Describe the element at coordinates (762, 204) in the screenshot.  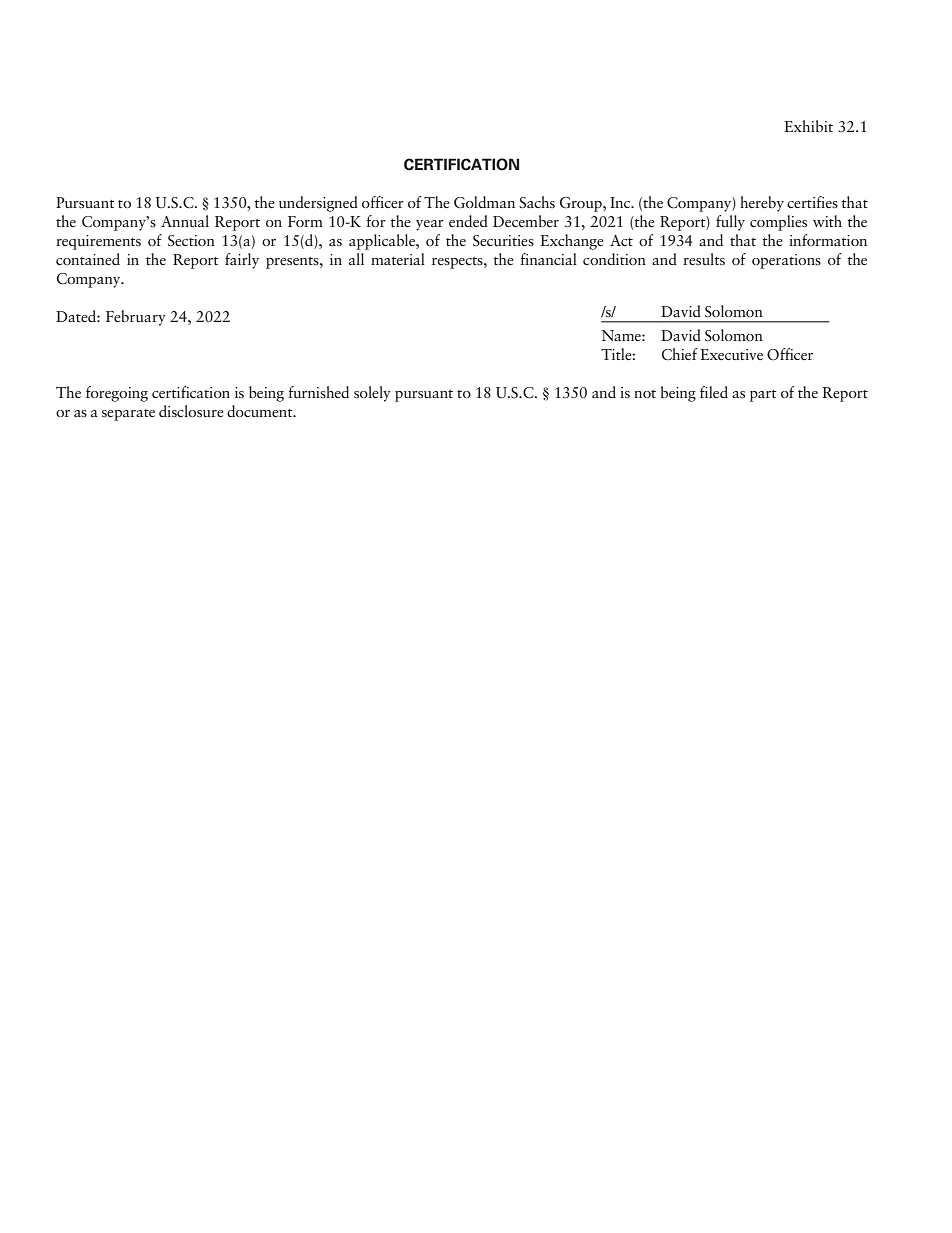
I see `hereby` at that location.
